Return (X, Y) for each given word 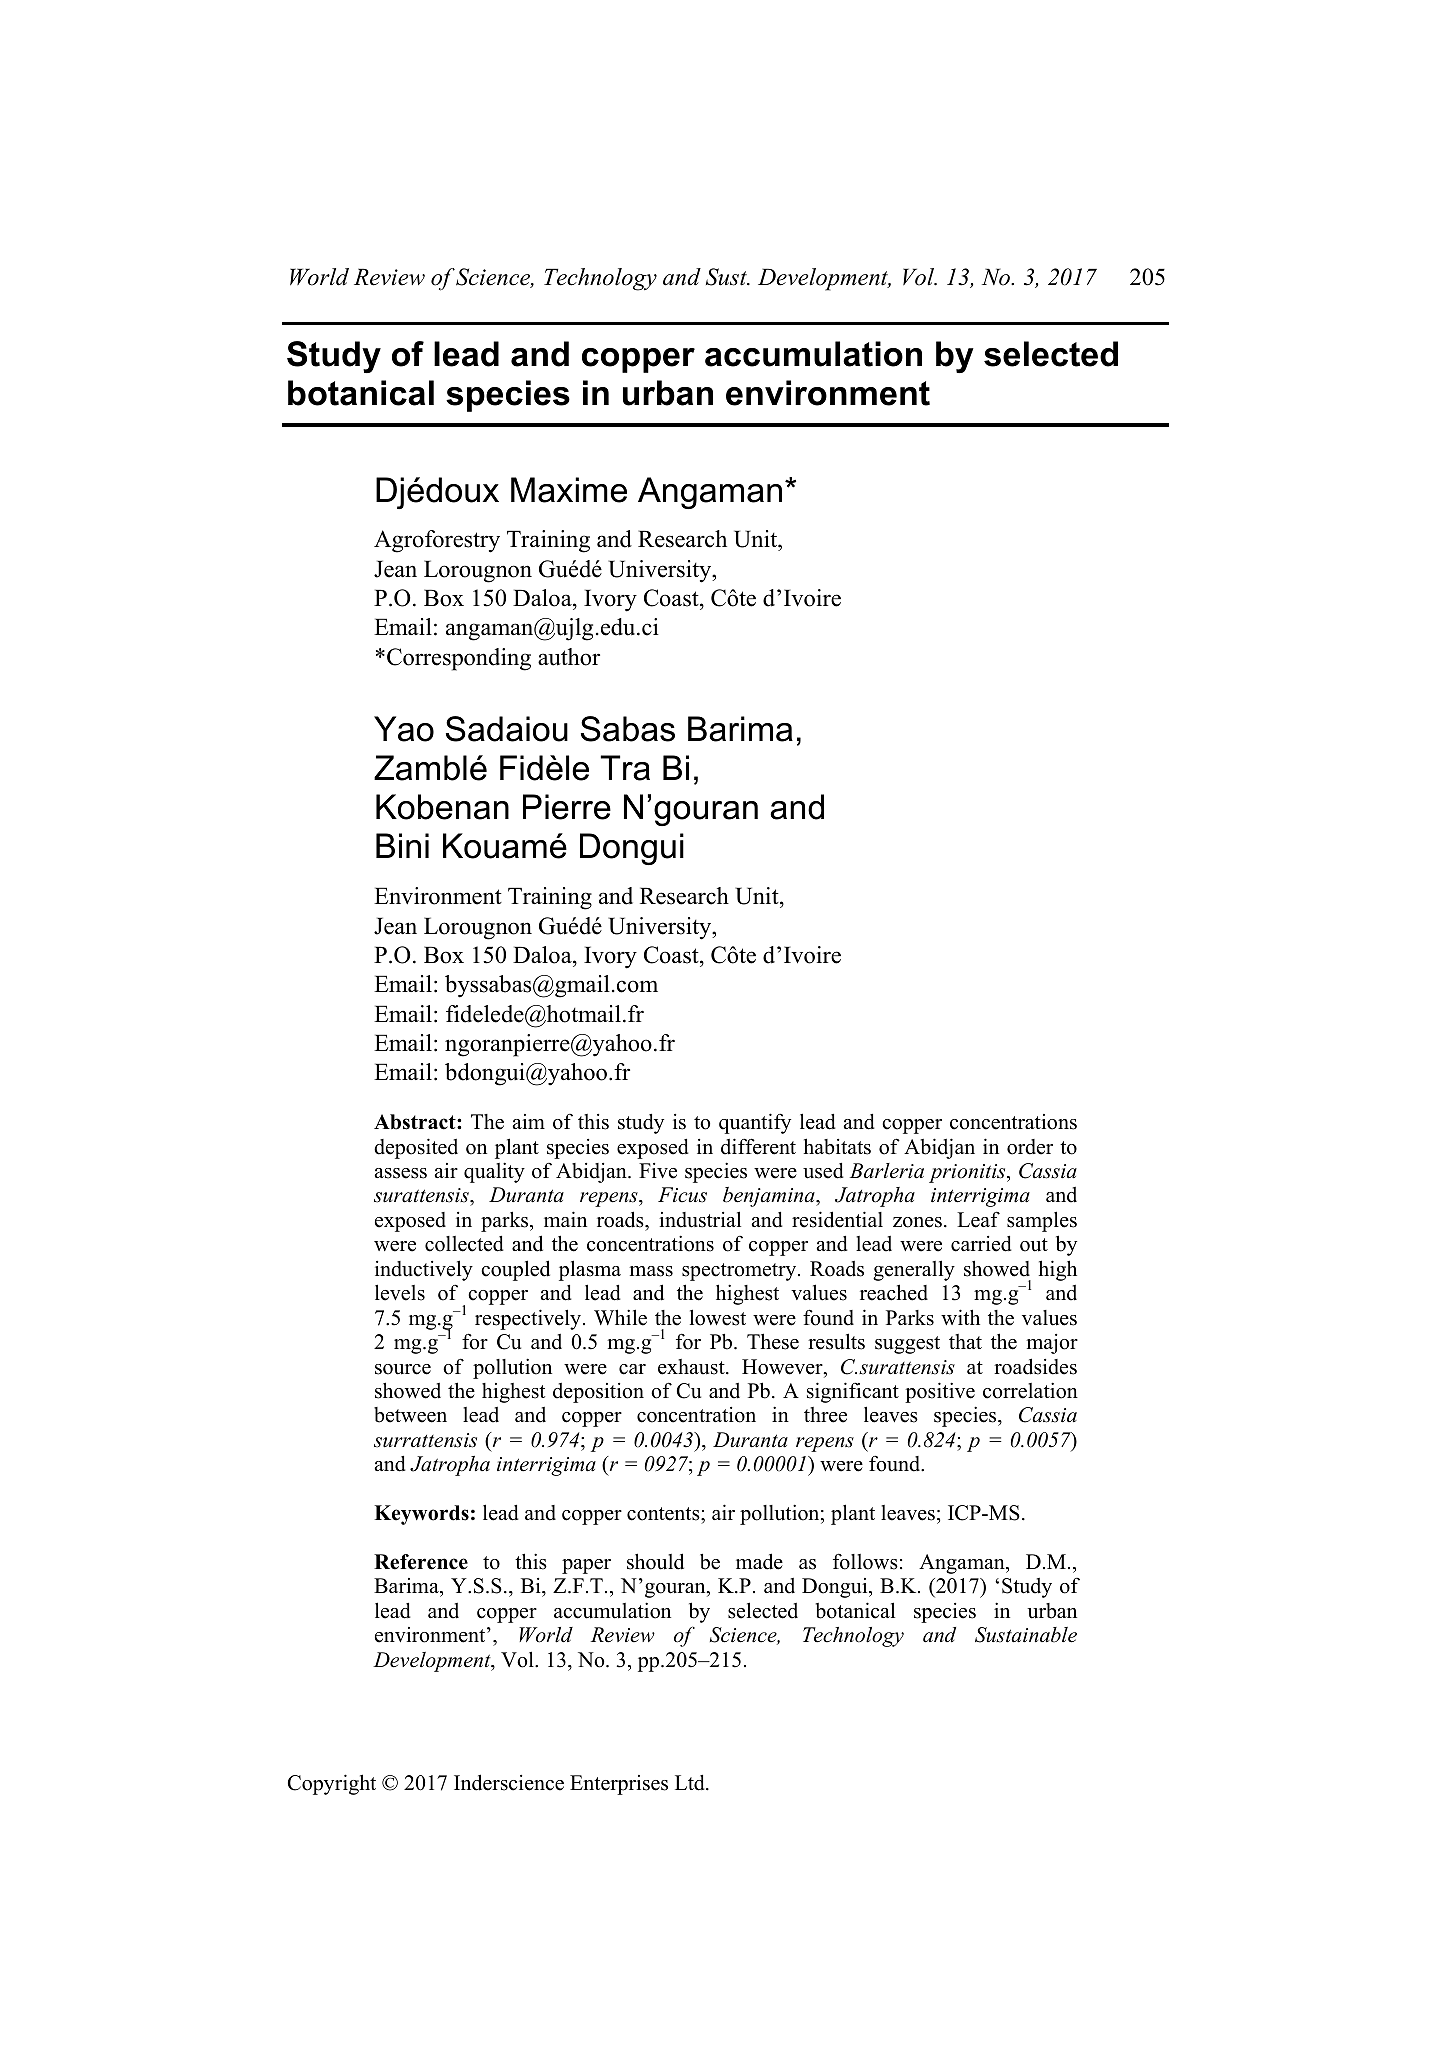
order (1030, 1147)
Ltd (691, 1783)
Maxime (569, 490)
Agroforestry (437, 541)
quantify (755, 1123)
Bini (402, 845)
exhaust (692, 1367)
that (965, 1341)
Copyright (332, 1784)
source (403, 1369)
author (569, 657)
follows (865, 1561)
